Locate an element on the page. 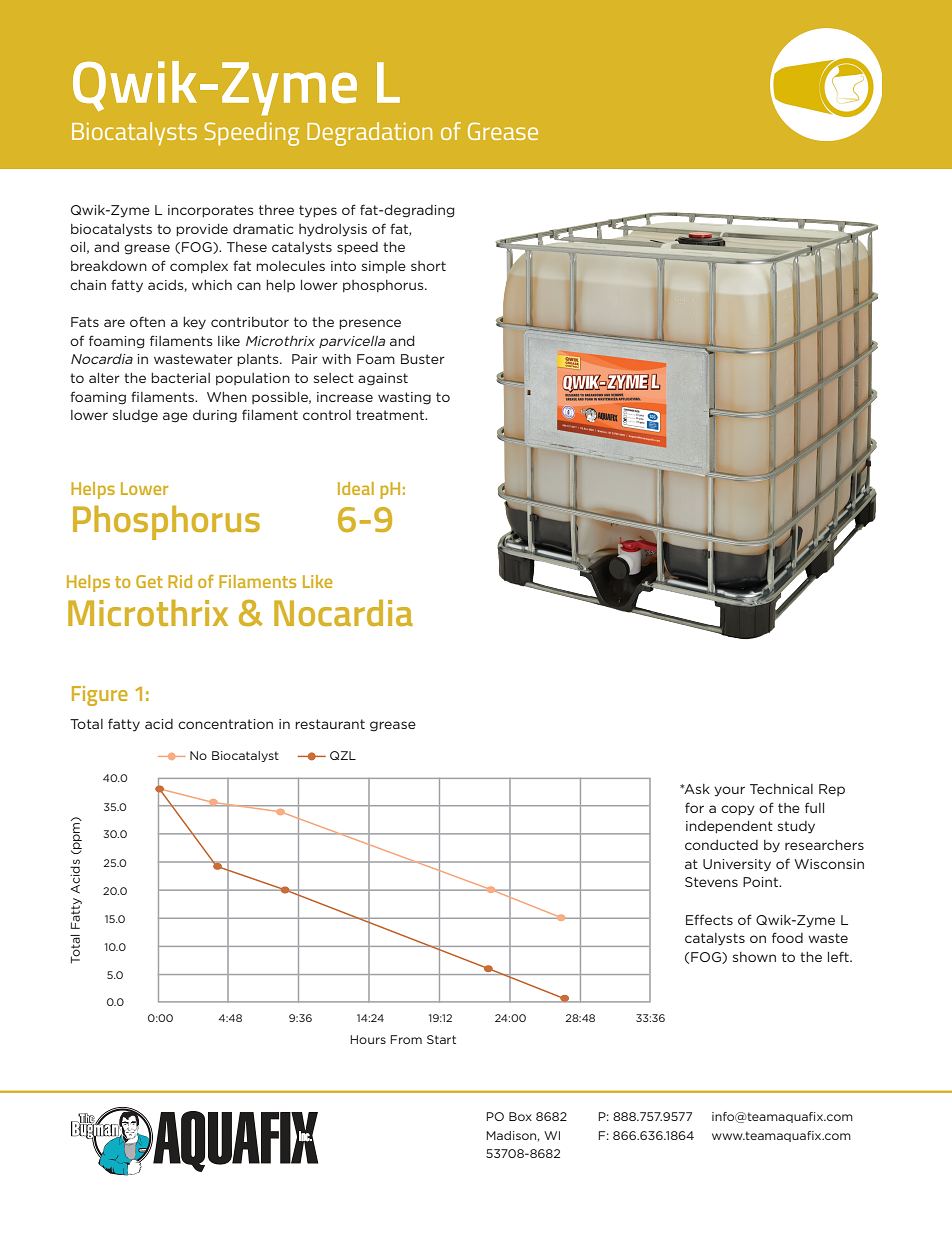 The image size is (952, 1233). incorporates is located at coordinates (210, 211).
